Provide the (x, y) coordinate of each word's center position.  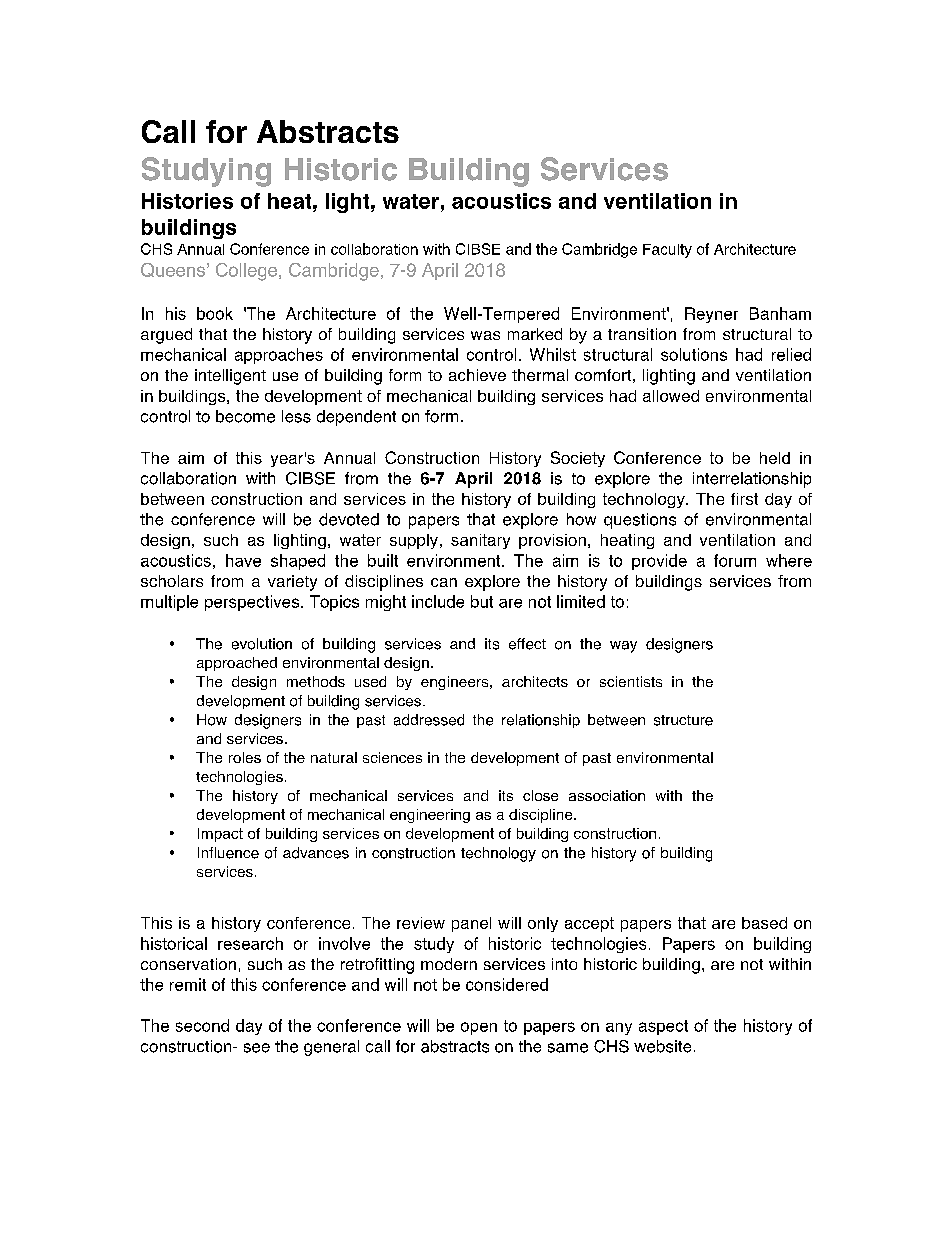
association (607, 795)
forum (735, 560)
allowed (671, 396)
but (482, 601)
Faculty (667, 251)
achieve (477, 375)
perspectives (253, 603)
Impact (220, 835)
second (202, 1025)
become (245, 416)
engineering (430, 816)
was (485, 335)
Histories (187, 201)
